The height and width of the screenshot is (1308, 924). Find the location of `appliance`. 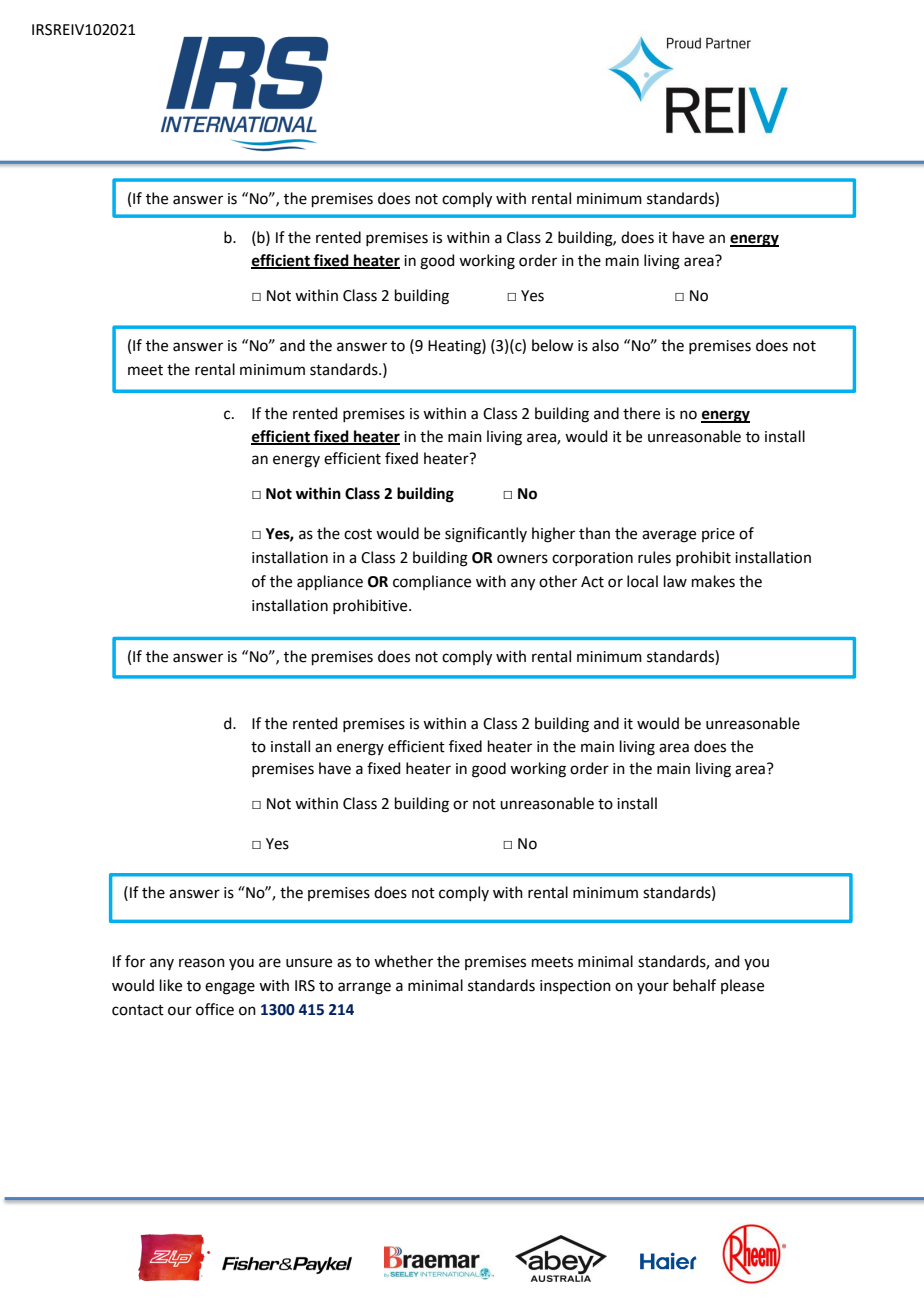

appliance is located at coordinates (330, 582).
